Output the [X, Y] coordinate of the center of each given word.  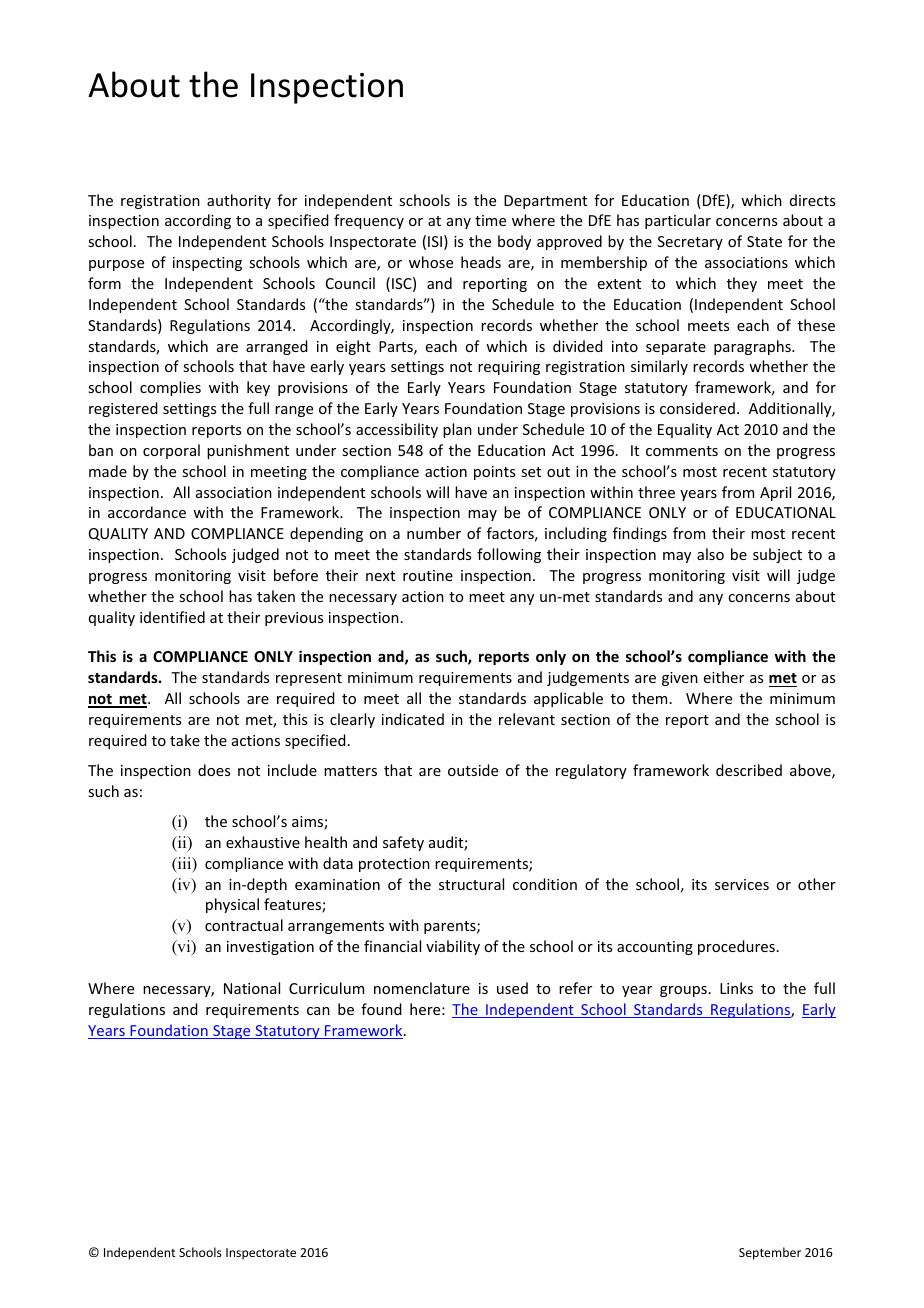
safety [403, 843]
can [318, 1011]
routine [428, 575]
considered [697, 408]
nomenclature [422, 988]
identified [172, 617]
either [724, 677]
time [490, 220]
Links [736, 988]
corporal [171, 451]
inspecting [207, 264]
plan [457, 430]
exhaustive [263, 842]
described [749, 770]
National [252, 988]
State [764, 241]
